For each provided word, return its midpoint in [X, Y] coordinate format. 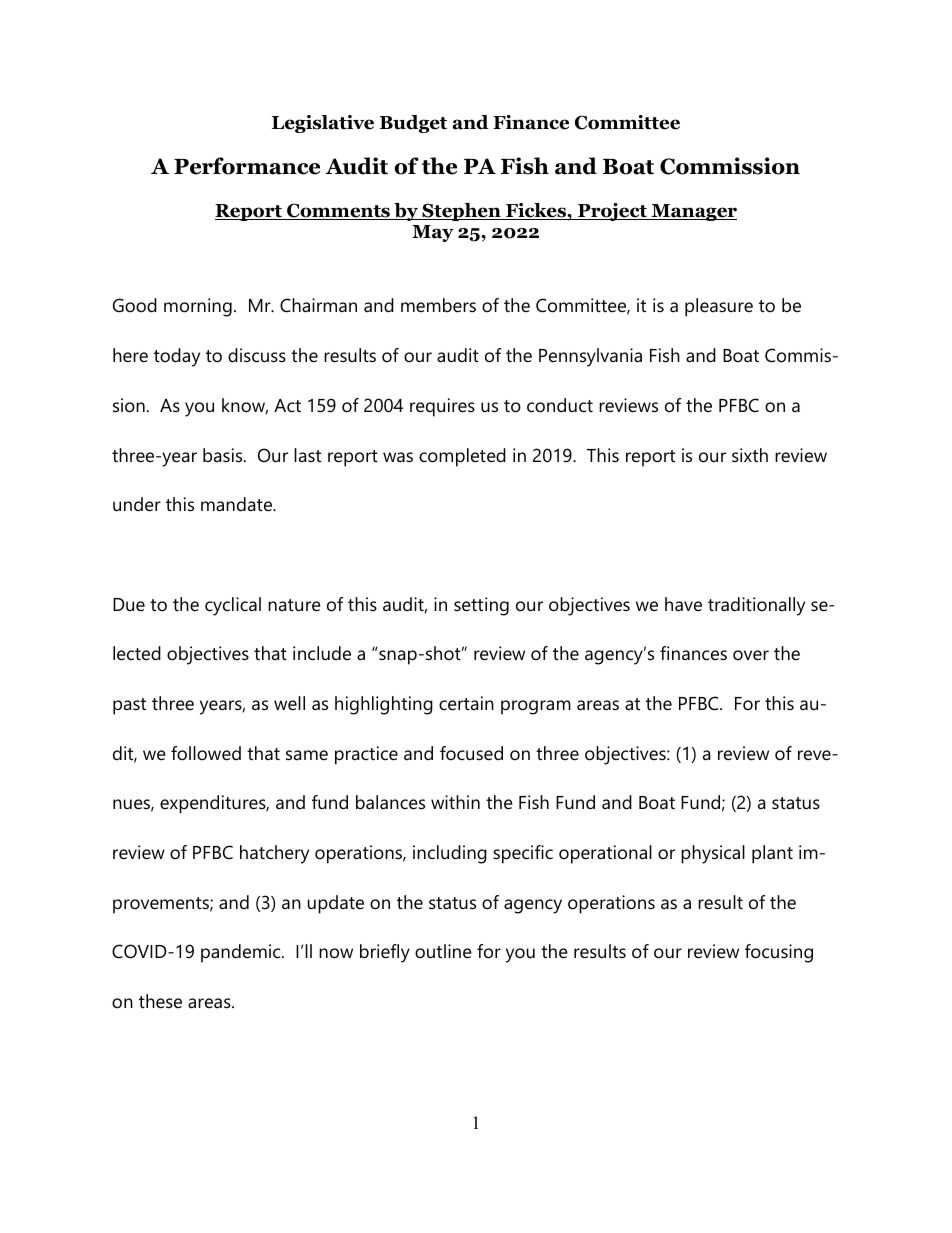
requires [442, 407]
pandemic [242, 953]
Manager [693, 212]
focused [471, 753]
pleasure [719, 307]
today [177, 357]
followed [206, 753]
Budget [413, 124]
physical [713, 854]
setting [481, 606]
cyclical [233, 606]
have [683, 604]
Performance [247, 166]
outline [443, 951]
